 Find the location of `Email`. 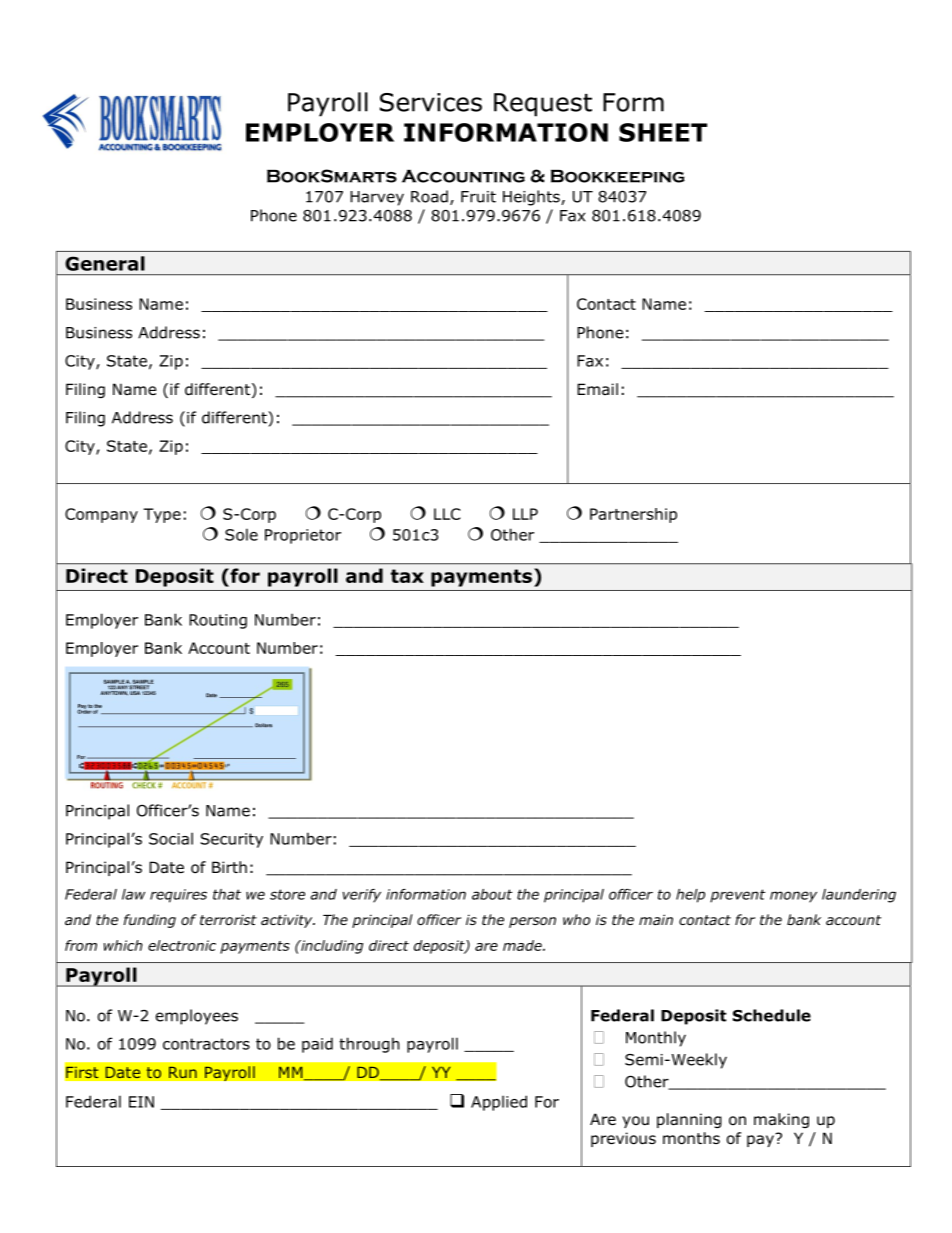

Email is located at coordinates (597, 389).
